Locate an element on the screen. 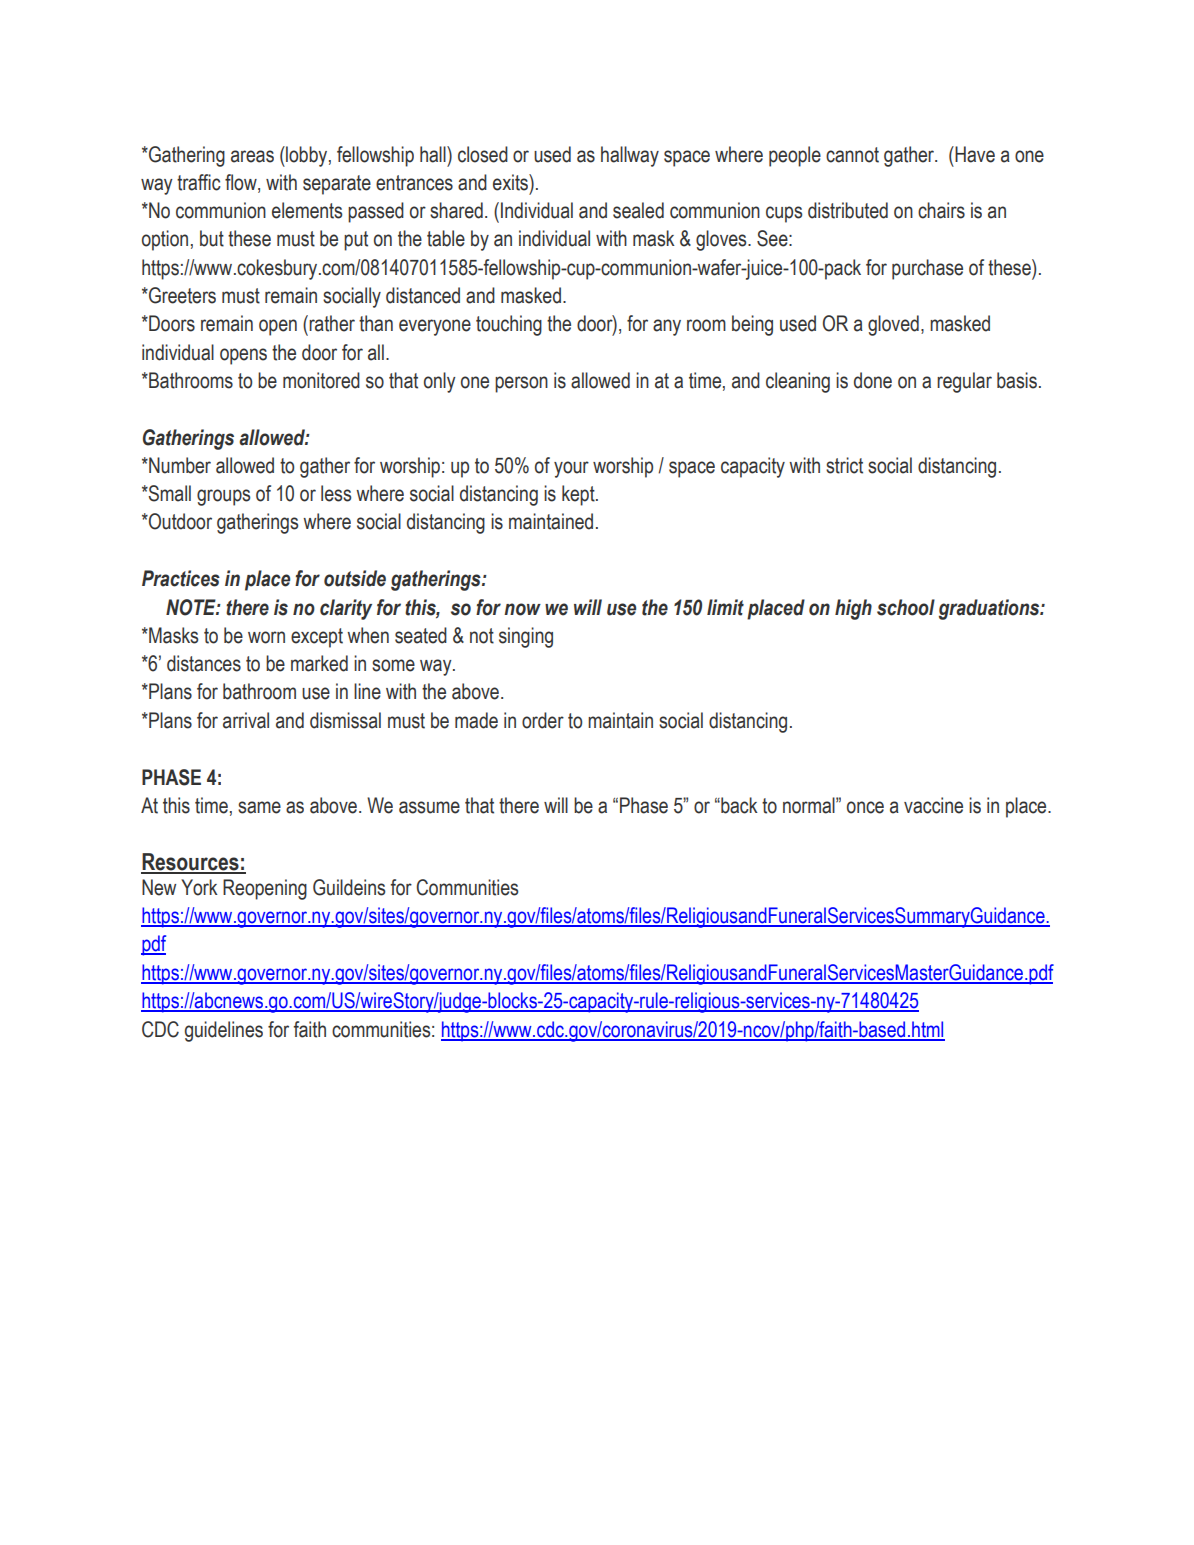 This screenshot has width=1194, height=1545. flow is located at coordinates (242, 183).
